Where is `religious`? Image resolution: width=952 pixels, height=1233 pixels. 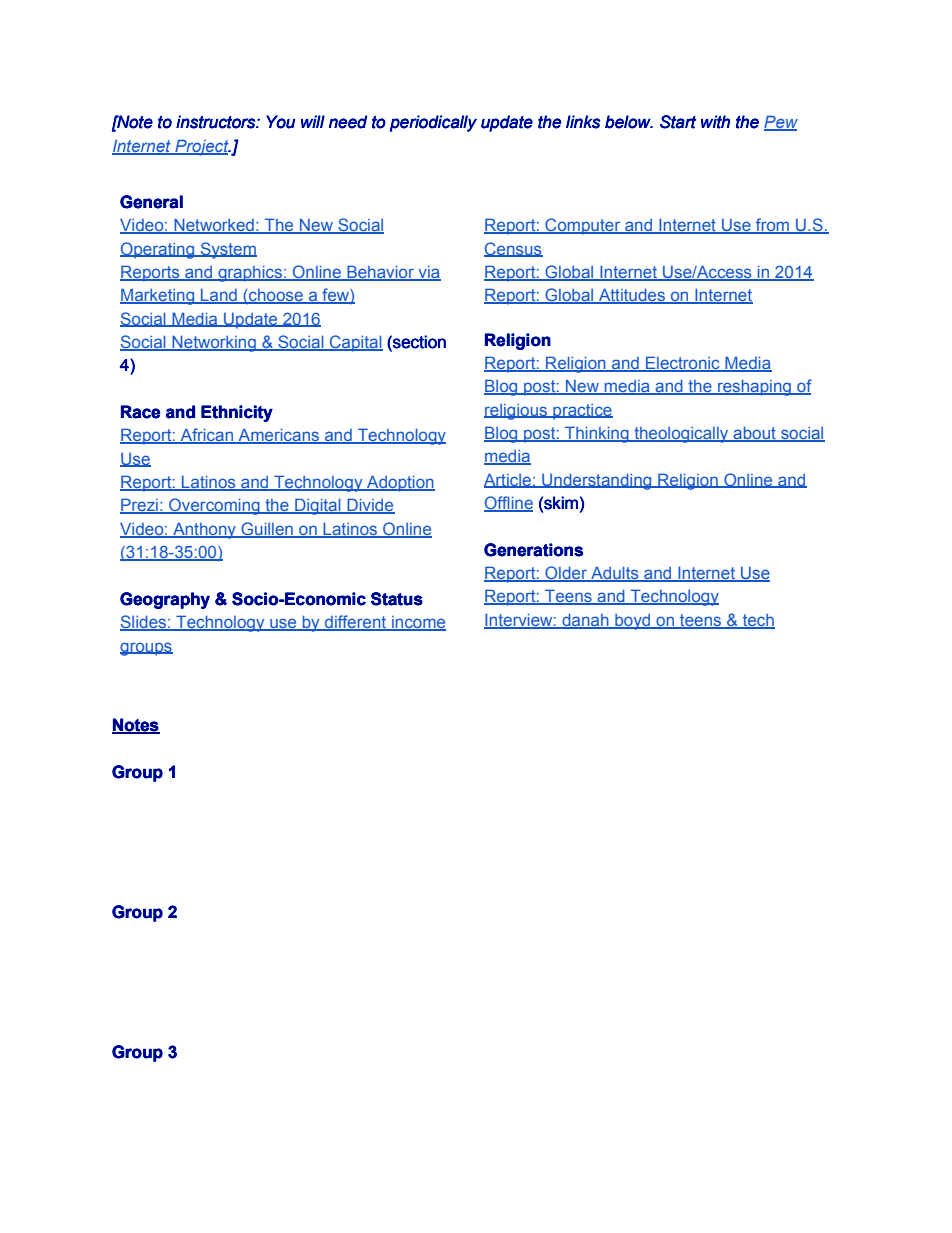 religious is located at coordinates (517, 412).
